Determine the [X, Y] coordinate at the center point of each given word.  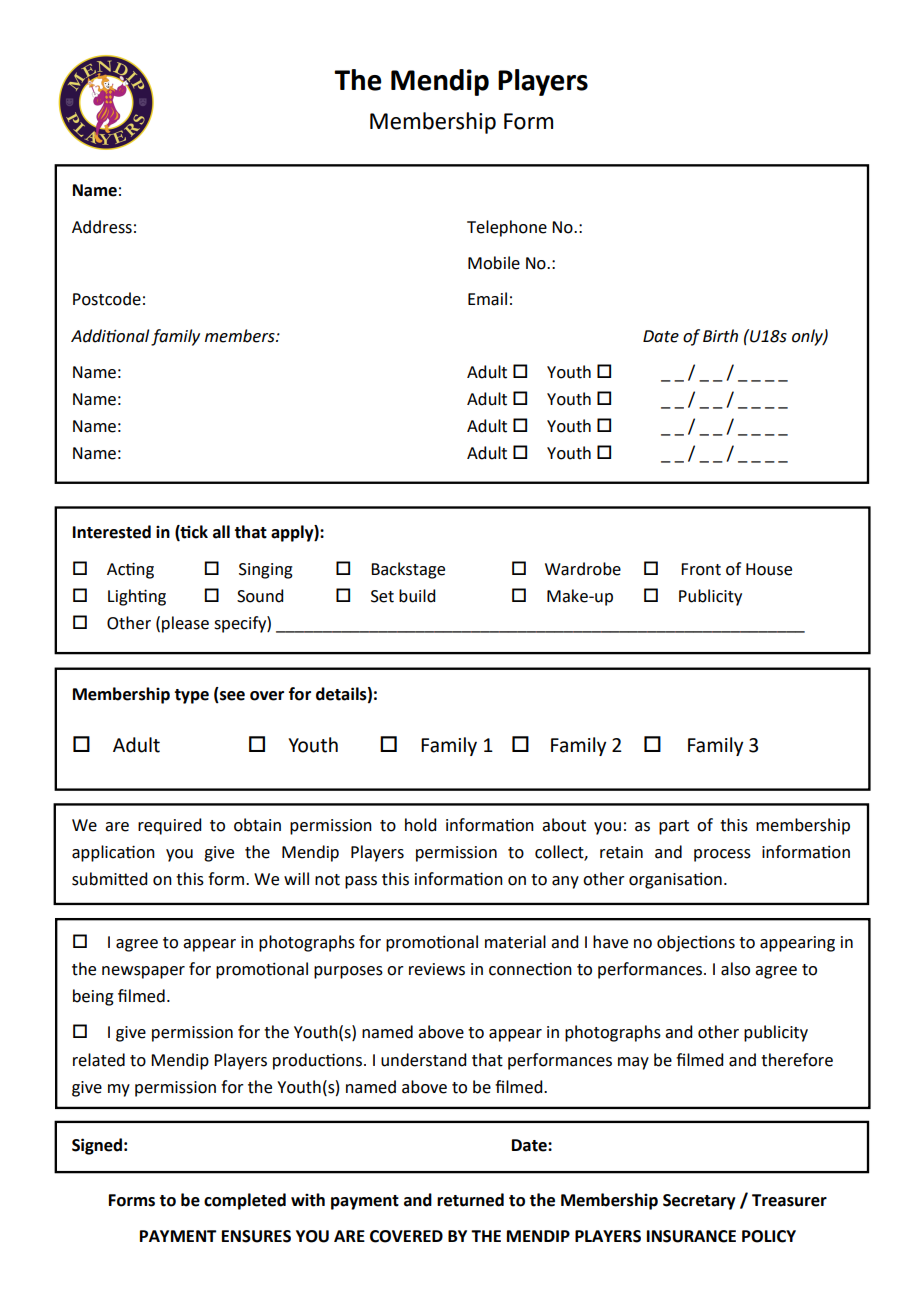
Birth [720, 336]
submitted [109, 879]
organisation [675, 881]
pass [361, 882]
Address [102, 227]
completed [245, 1201]
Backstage [408, 570]
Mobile [494, 263]
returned [470, 1200]
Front [701, 569]
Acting [130, 570]
